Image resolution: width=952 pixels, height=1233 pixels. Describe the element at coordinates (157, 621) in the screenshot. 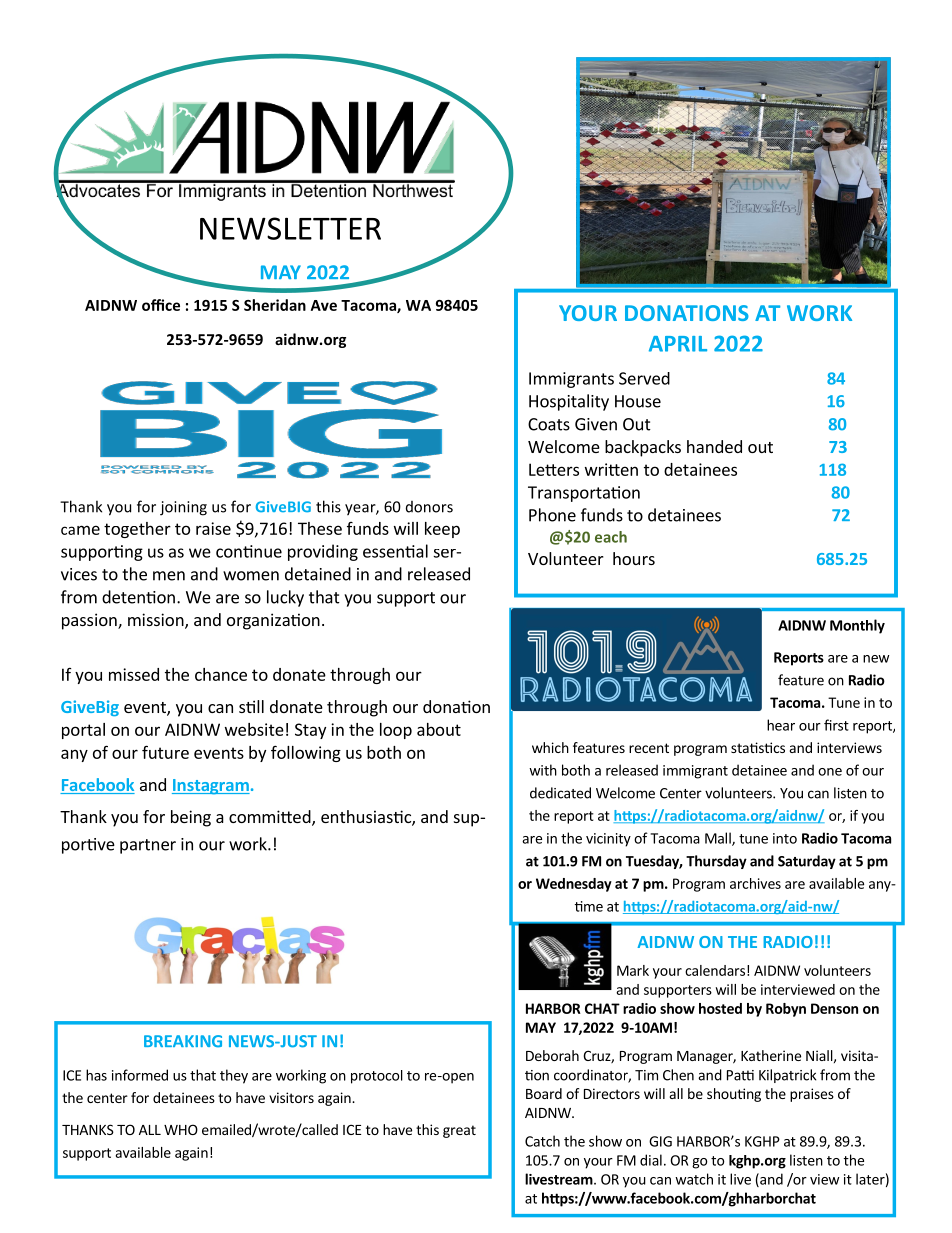

I see `mission` at that location.
